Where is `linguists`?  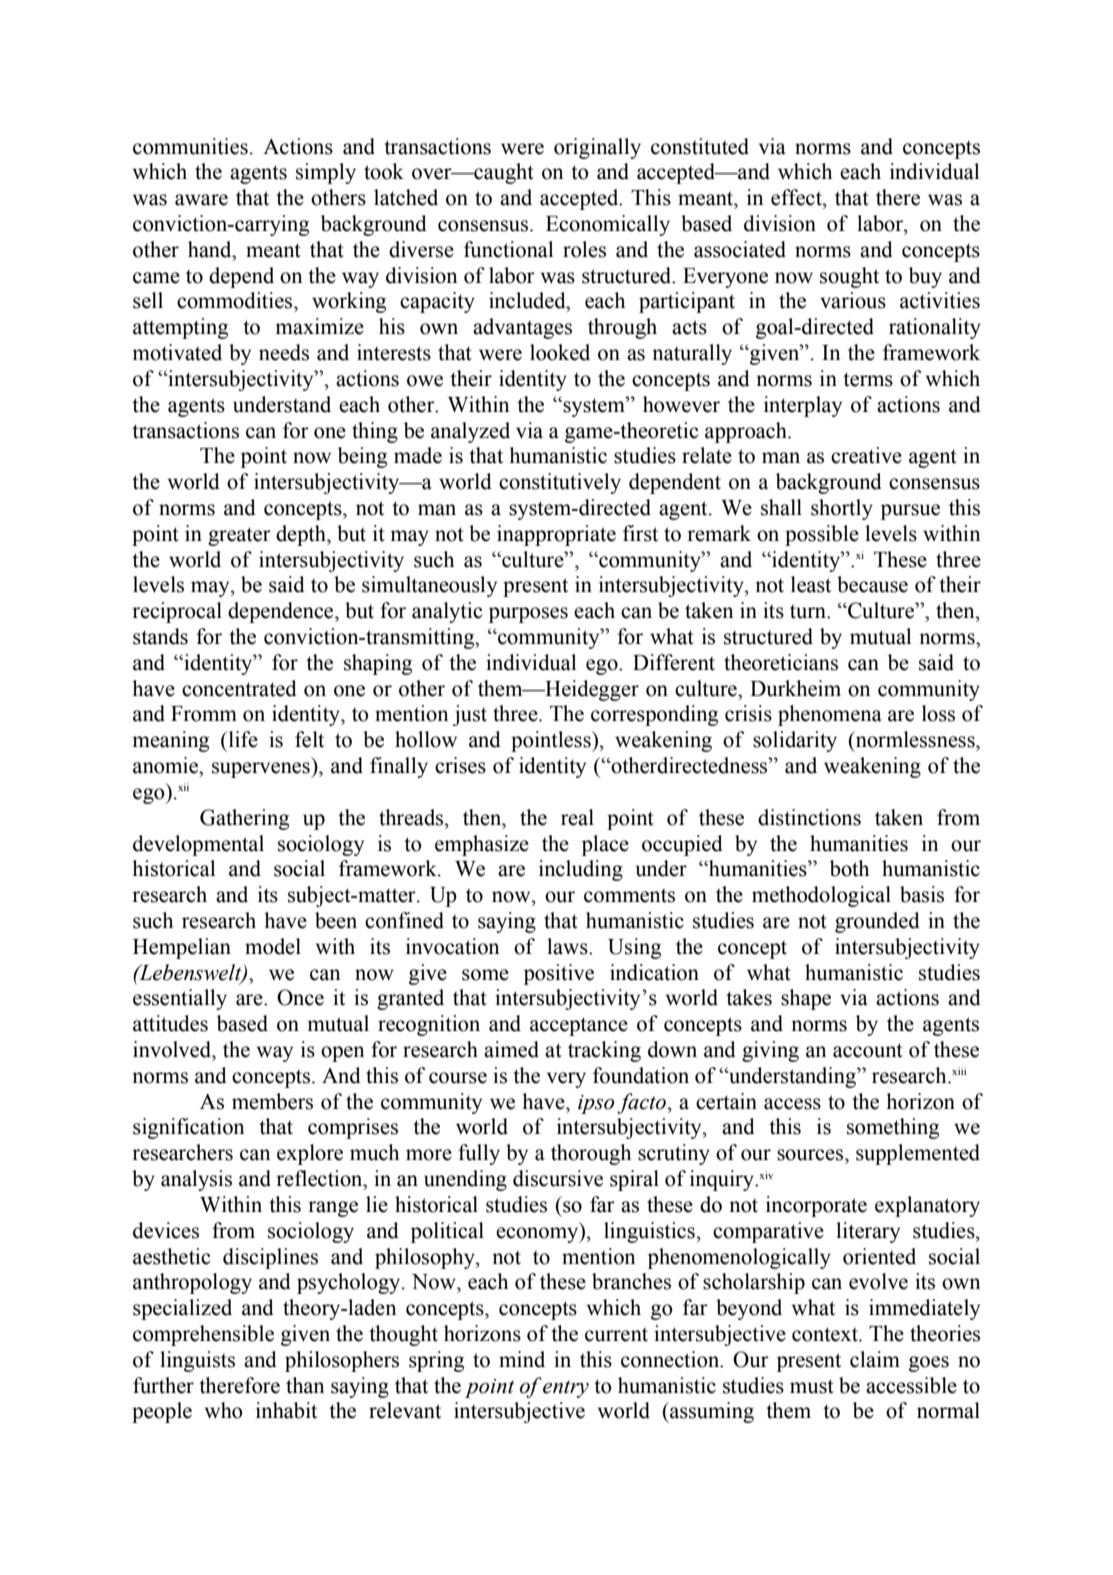
linguists is located at coordinates (197, 1361).
